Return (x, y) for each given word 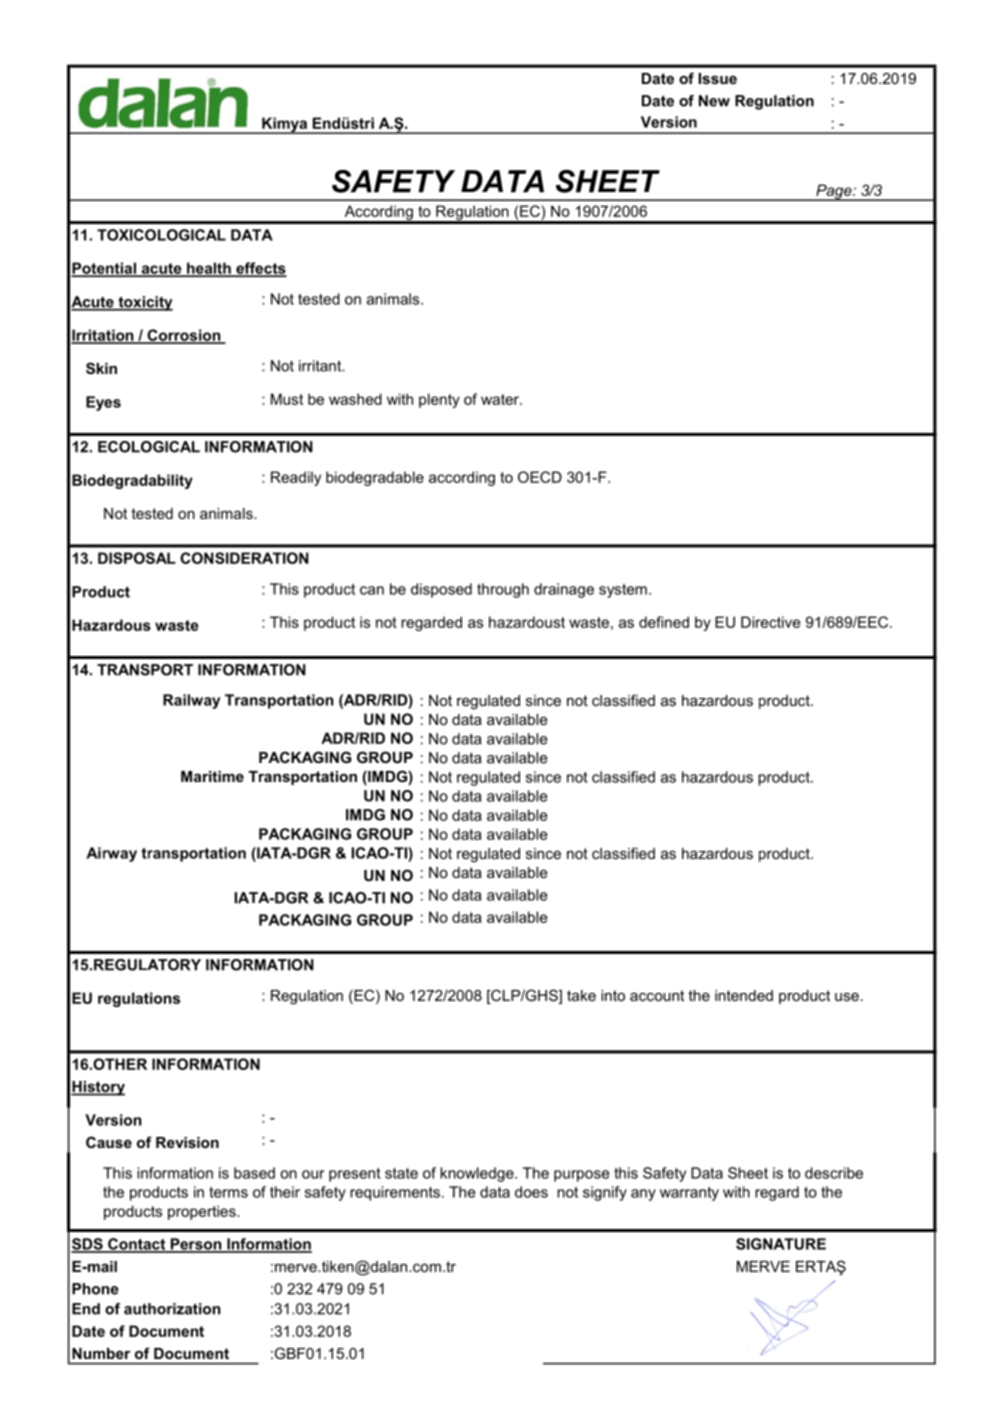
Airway (111, 854)
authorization (172, 1309)
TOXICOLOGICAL (161, 235)
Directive (771, 622)
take (581, 995)
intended (744, 995)
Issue (718, 78)
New (714, 101)
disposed (441, 590)
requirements (395, 1193)
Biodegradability (132, 481)
